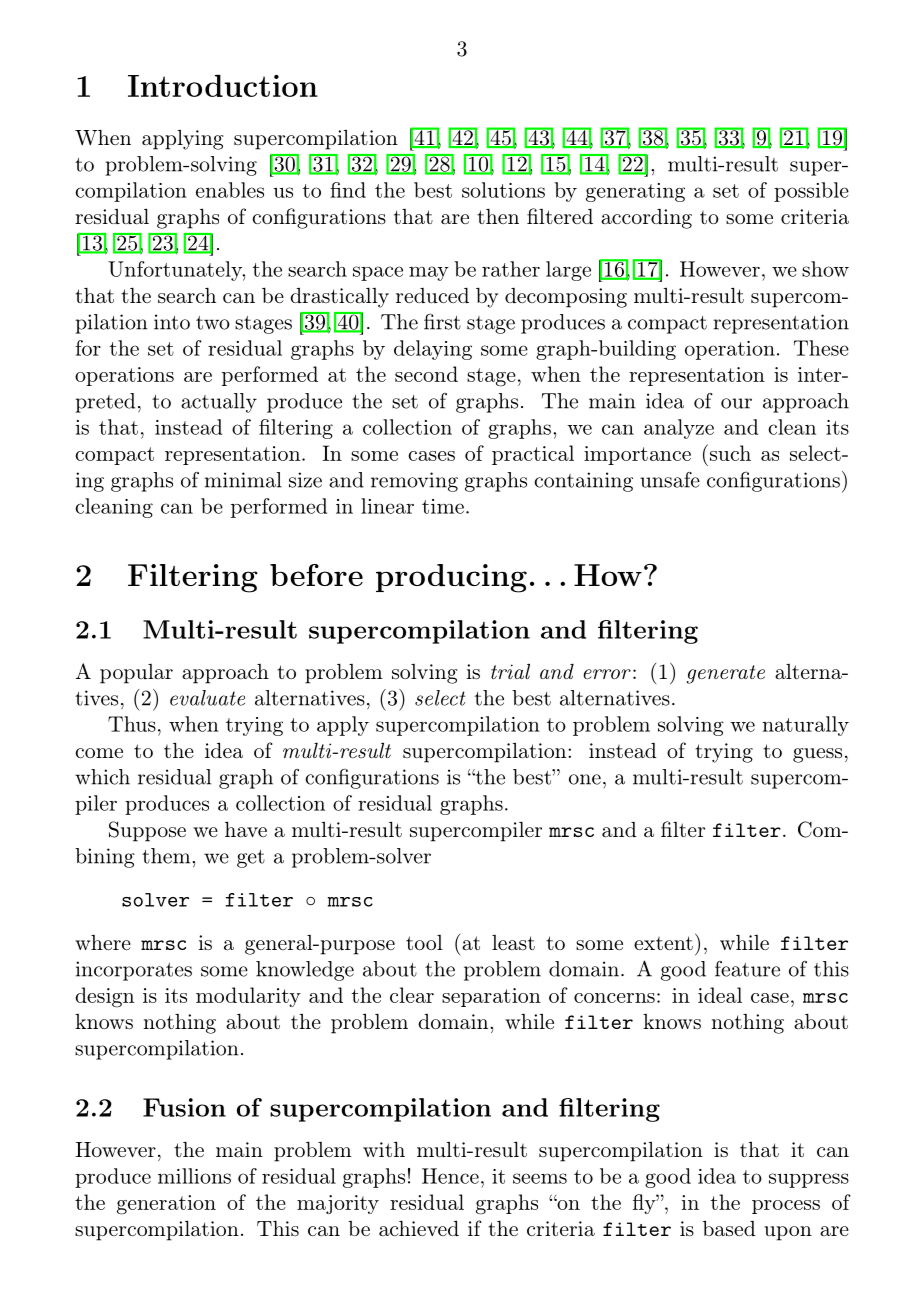  I want to click on Hence, so click(450, 1176).
